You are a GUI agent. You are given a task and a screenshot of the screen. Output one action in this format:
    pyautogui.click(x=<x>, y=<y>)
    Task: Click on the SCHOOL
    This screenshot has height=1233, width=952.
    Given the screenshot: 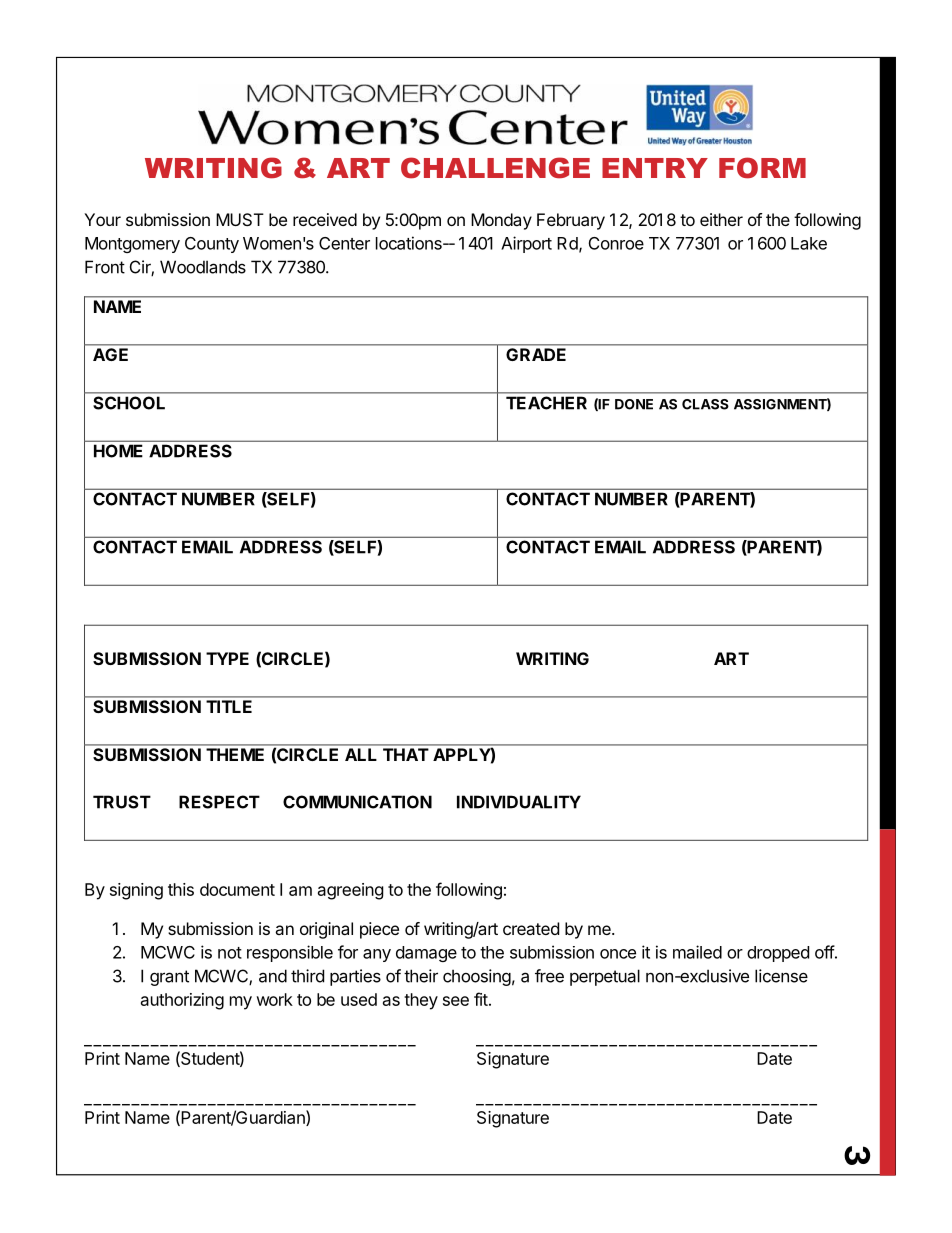 What is the action you would take?
    pyautogui.click(x=129, y=403)
